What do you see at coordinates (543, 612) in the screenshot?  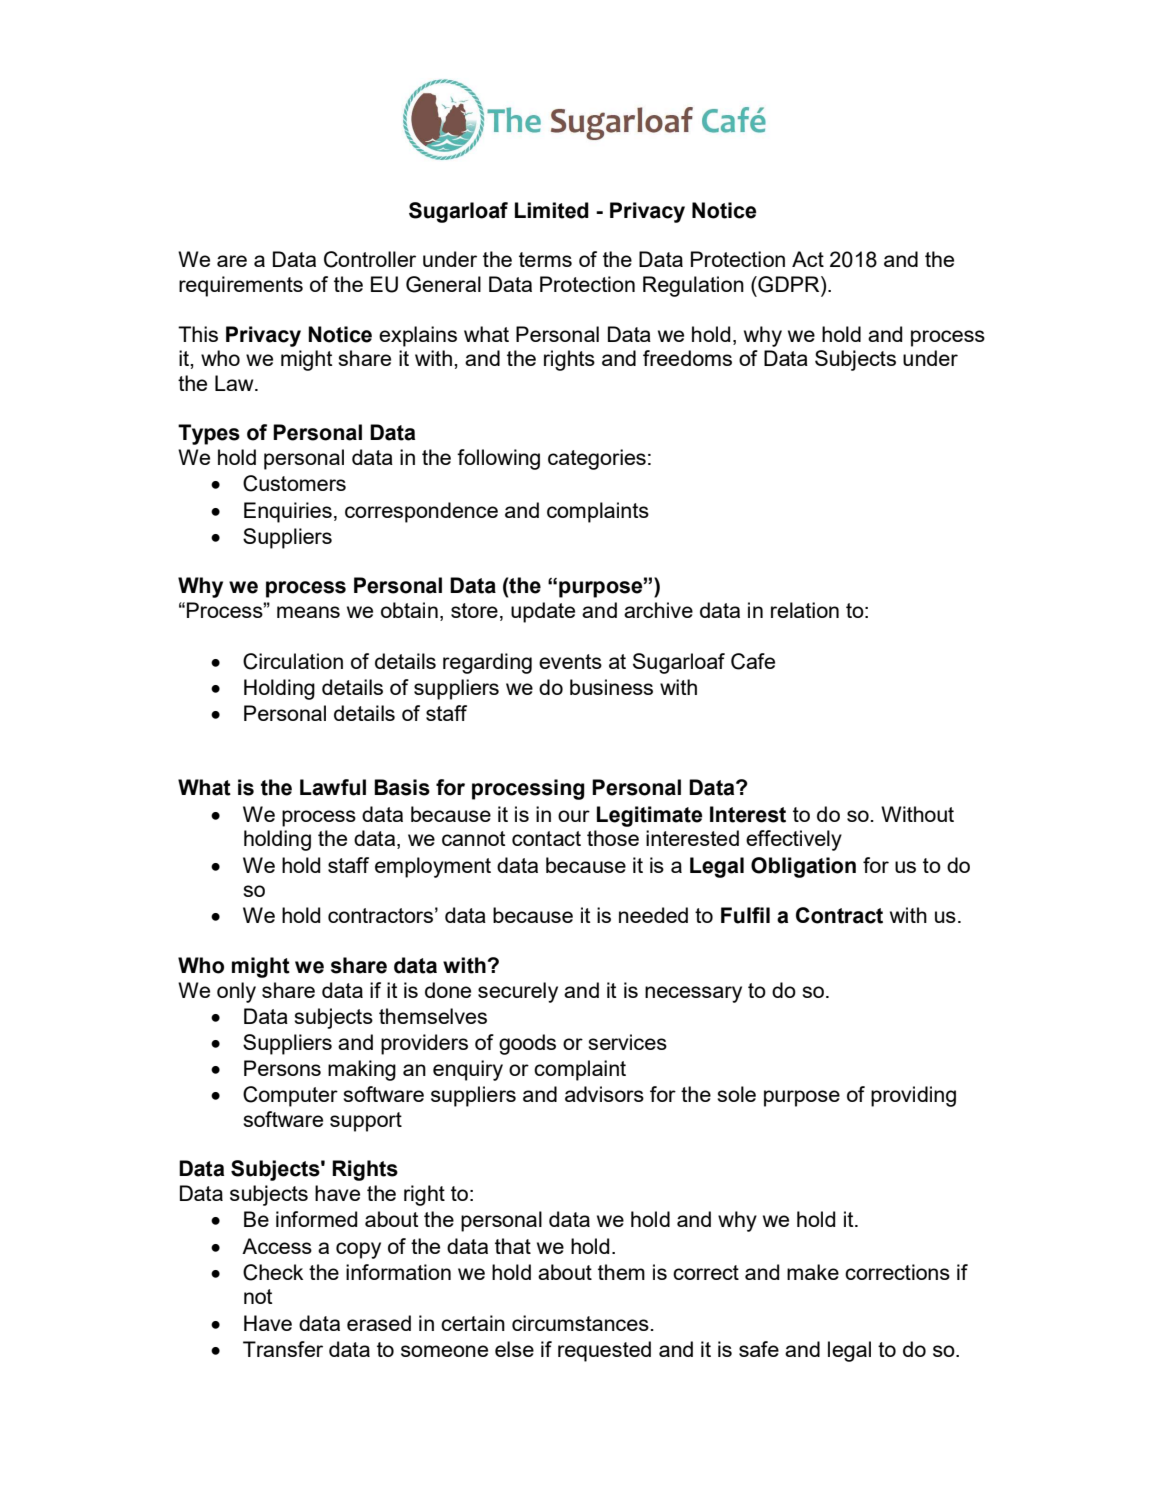 I see `update` at bounding box center [543, 612].
